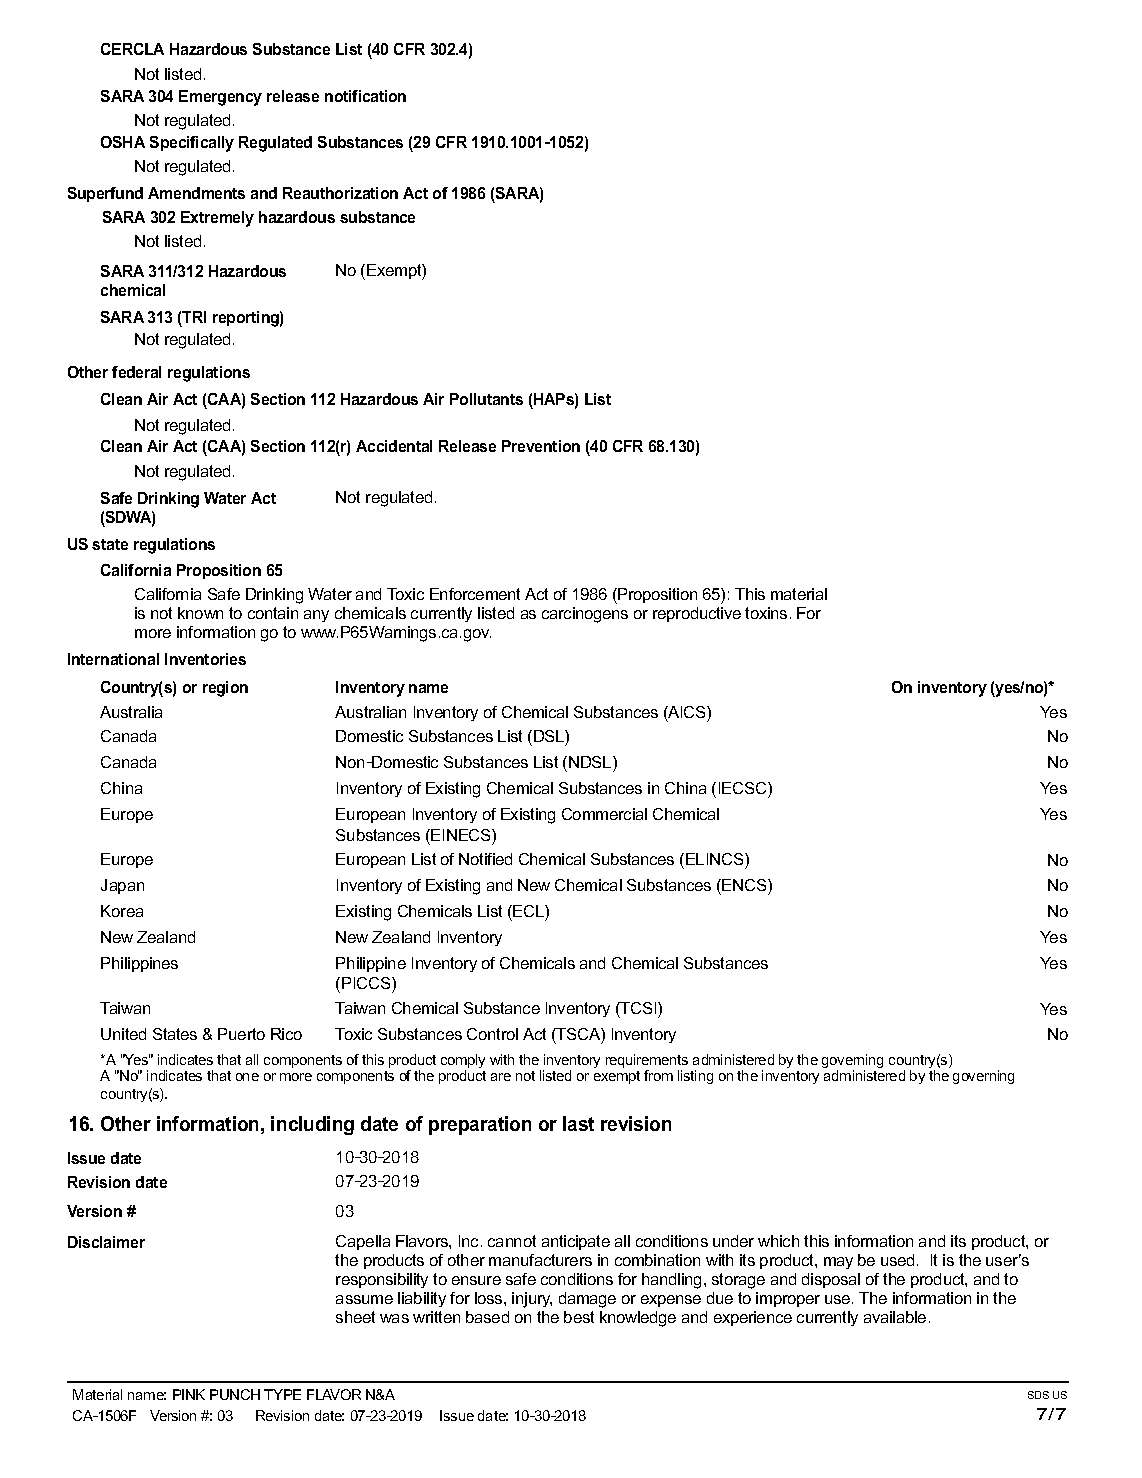 This screenshot has width=1142, height=1478. What do you see at coordinates (647, 1062) in the screenshot?
I see `requirements` at bounding box center [647, 1062].
